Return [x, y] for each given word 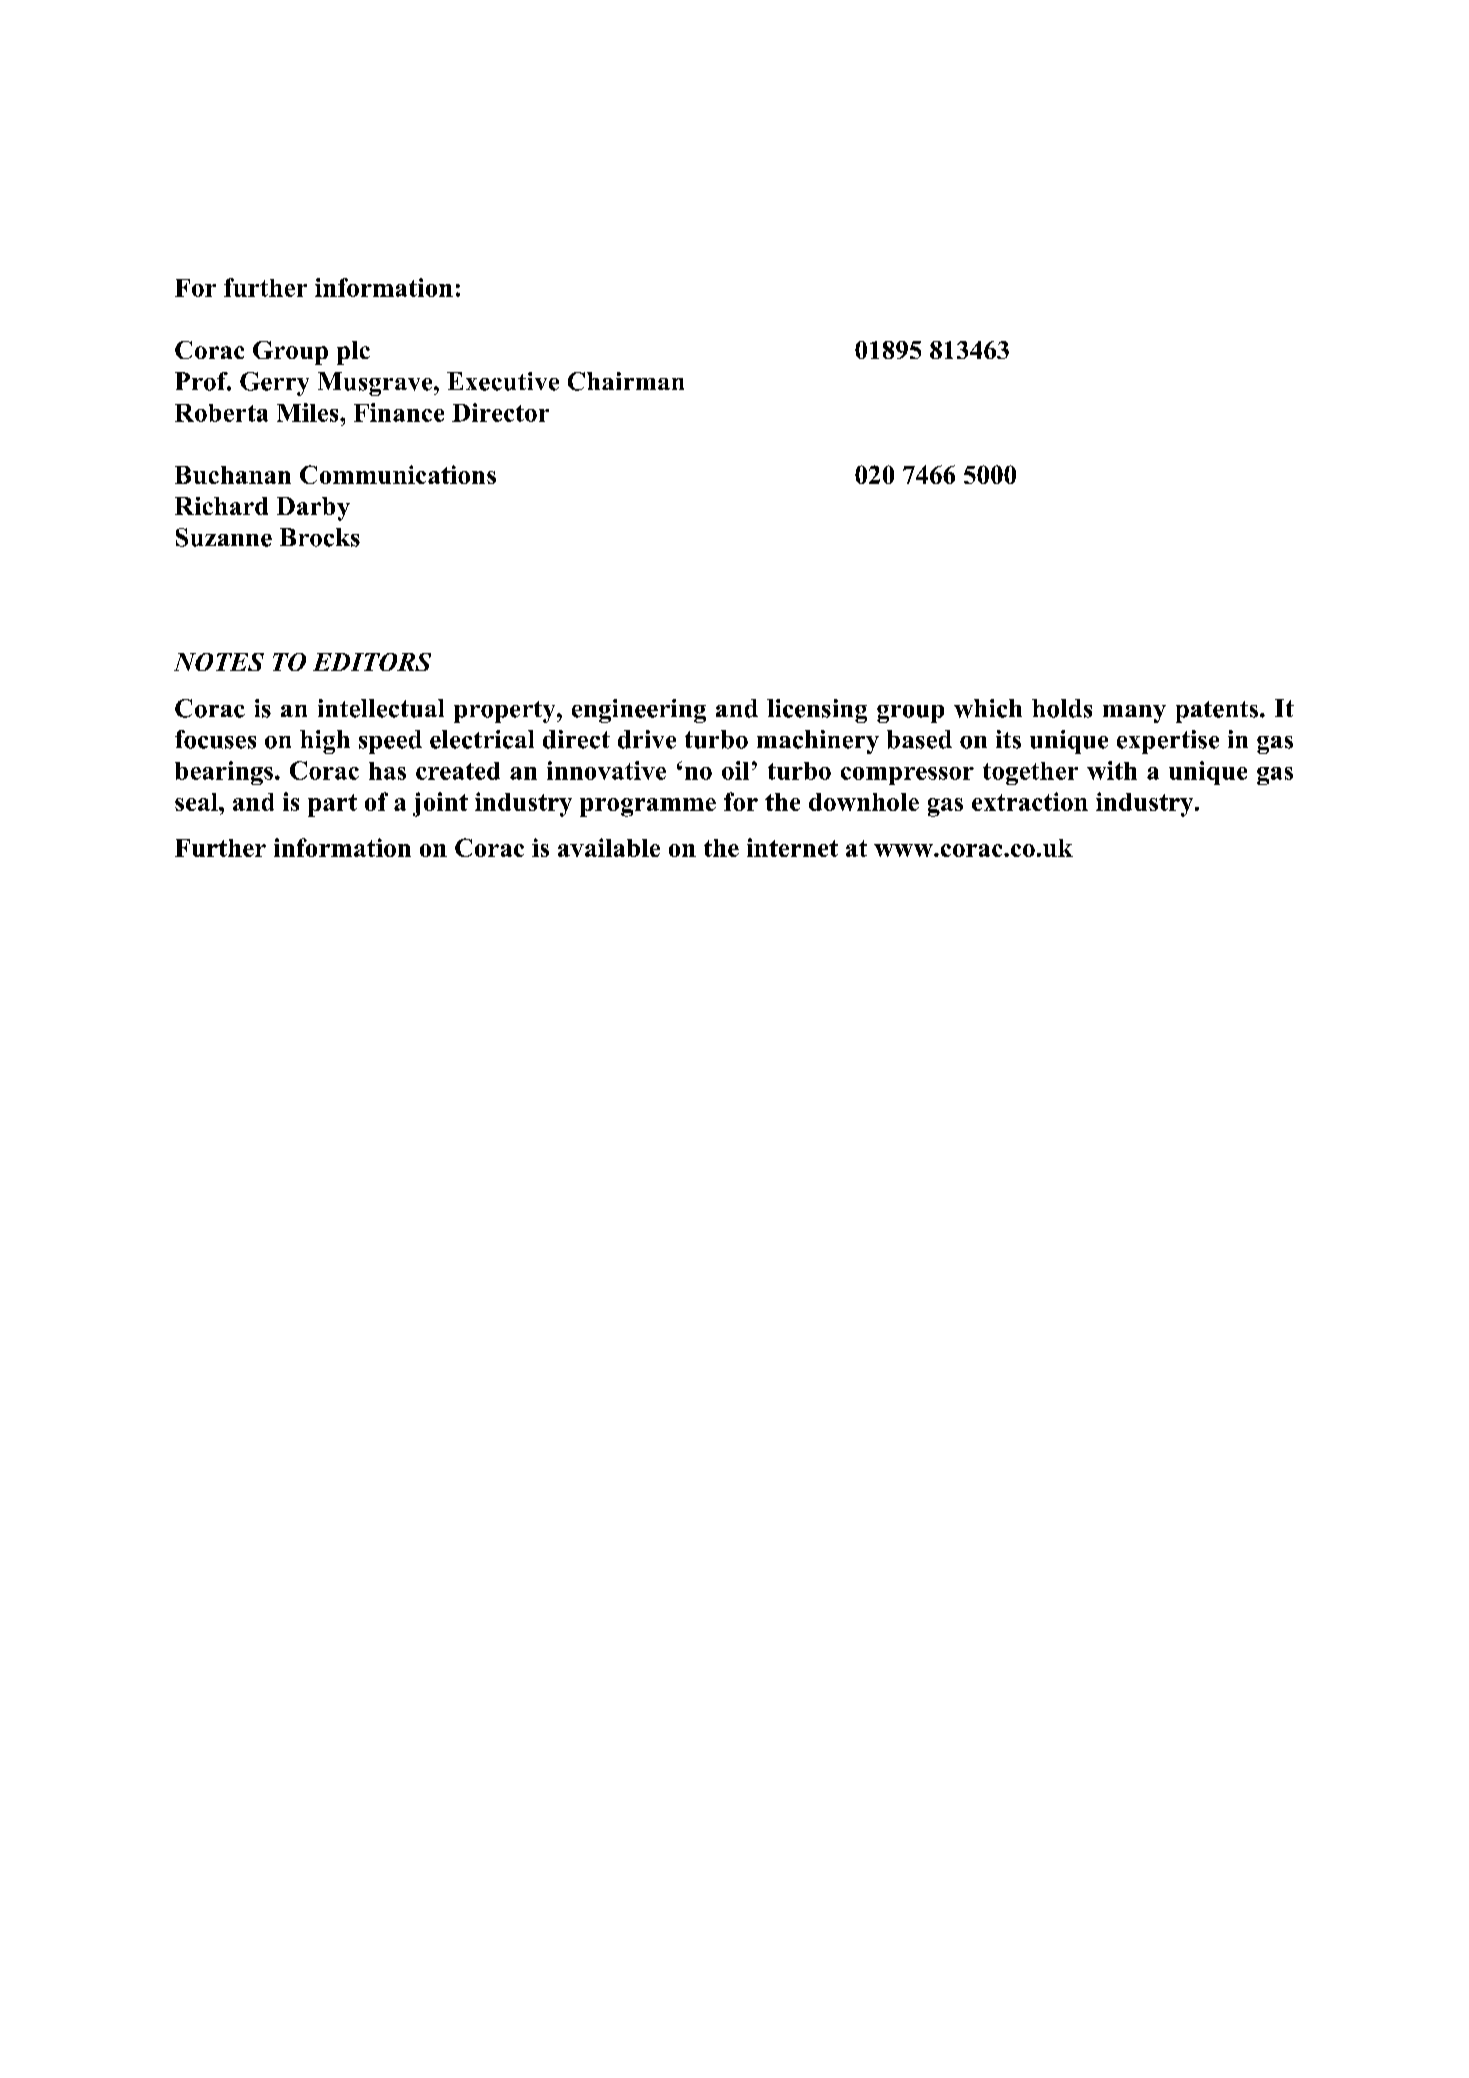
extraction [1030, 801]
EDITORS [372, 662]
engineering [639, 711]
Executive [503, 381]
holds [1062, 708]
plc [353, 353]
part [332, 805]
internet [792, 847]
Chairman [626, 381]
